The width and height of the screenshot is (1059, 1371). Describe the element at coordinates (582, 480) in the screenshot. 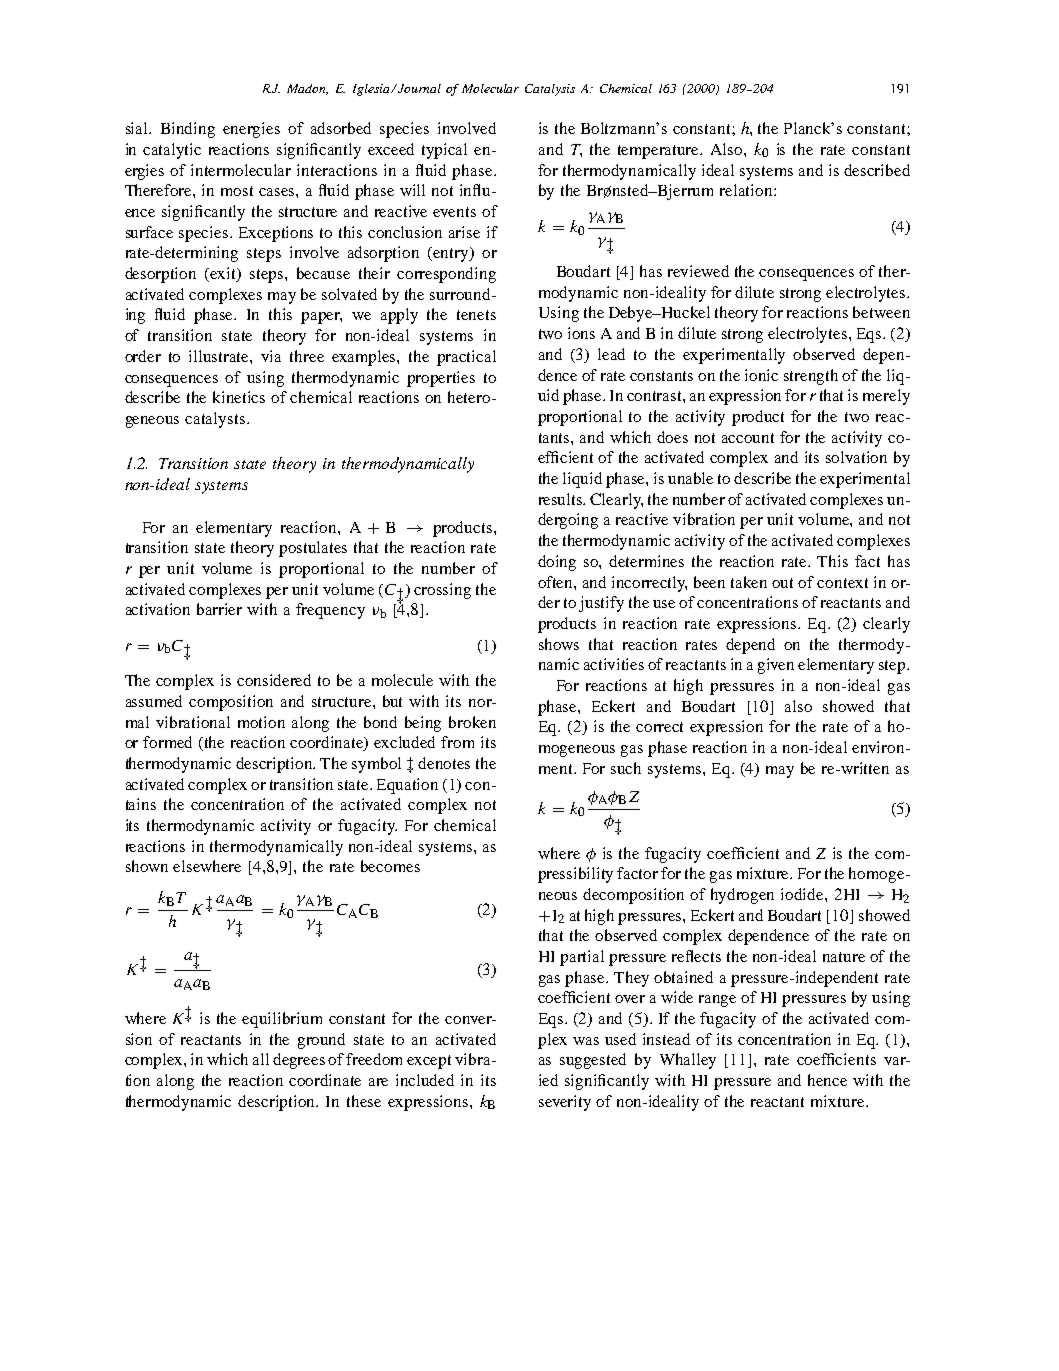

I see `liquid` at that location.
